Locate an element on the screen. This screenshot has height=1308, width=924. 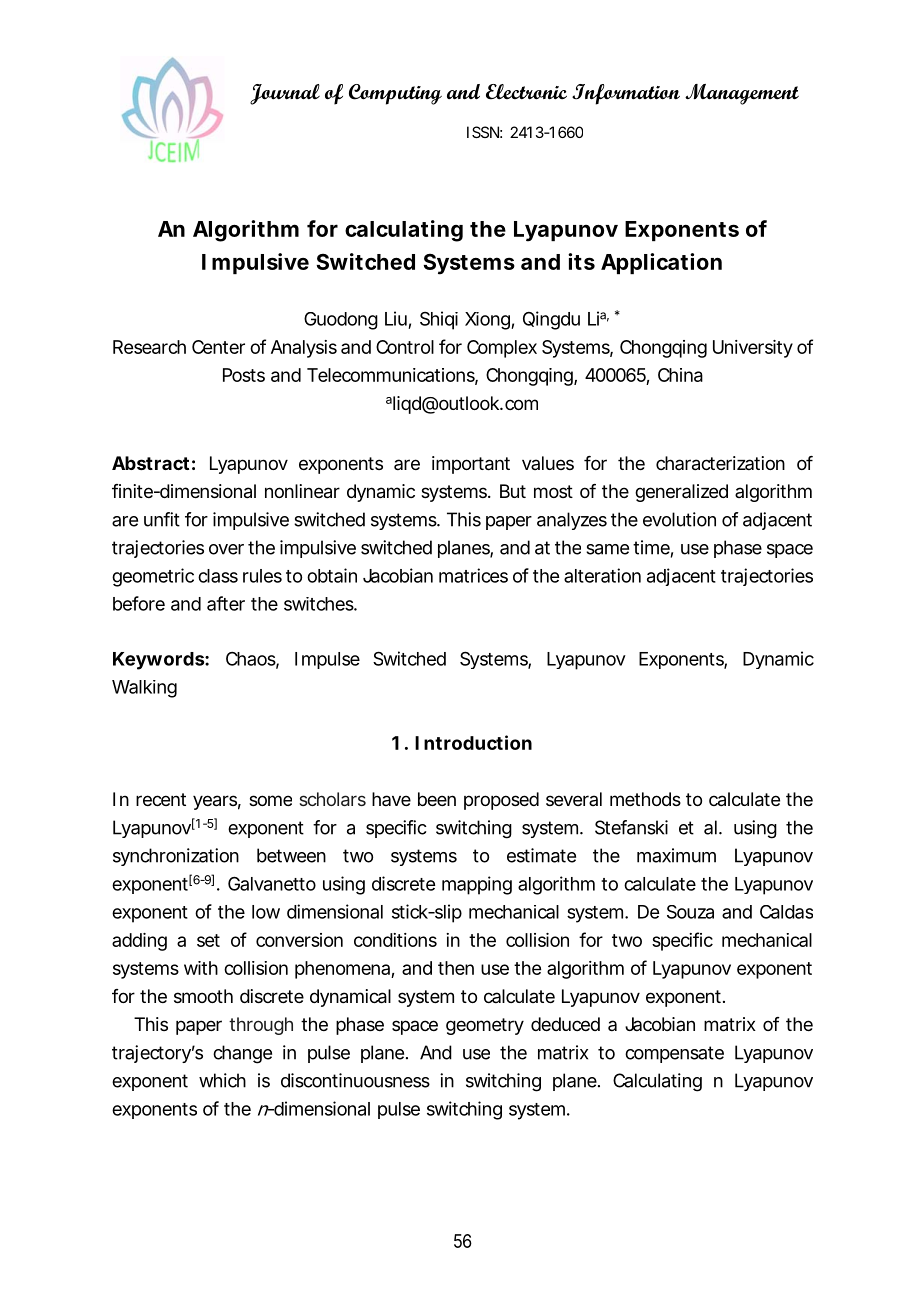
through is located at coordinates (261, 1026).
